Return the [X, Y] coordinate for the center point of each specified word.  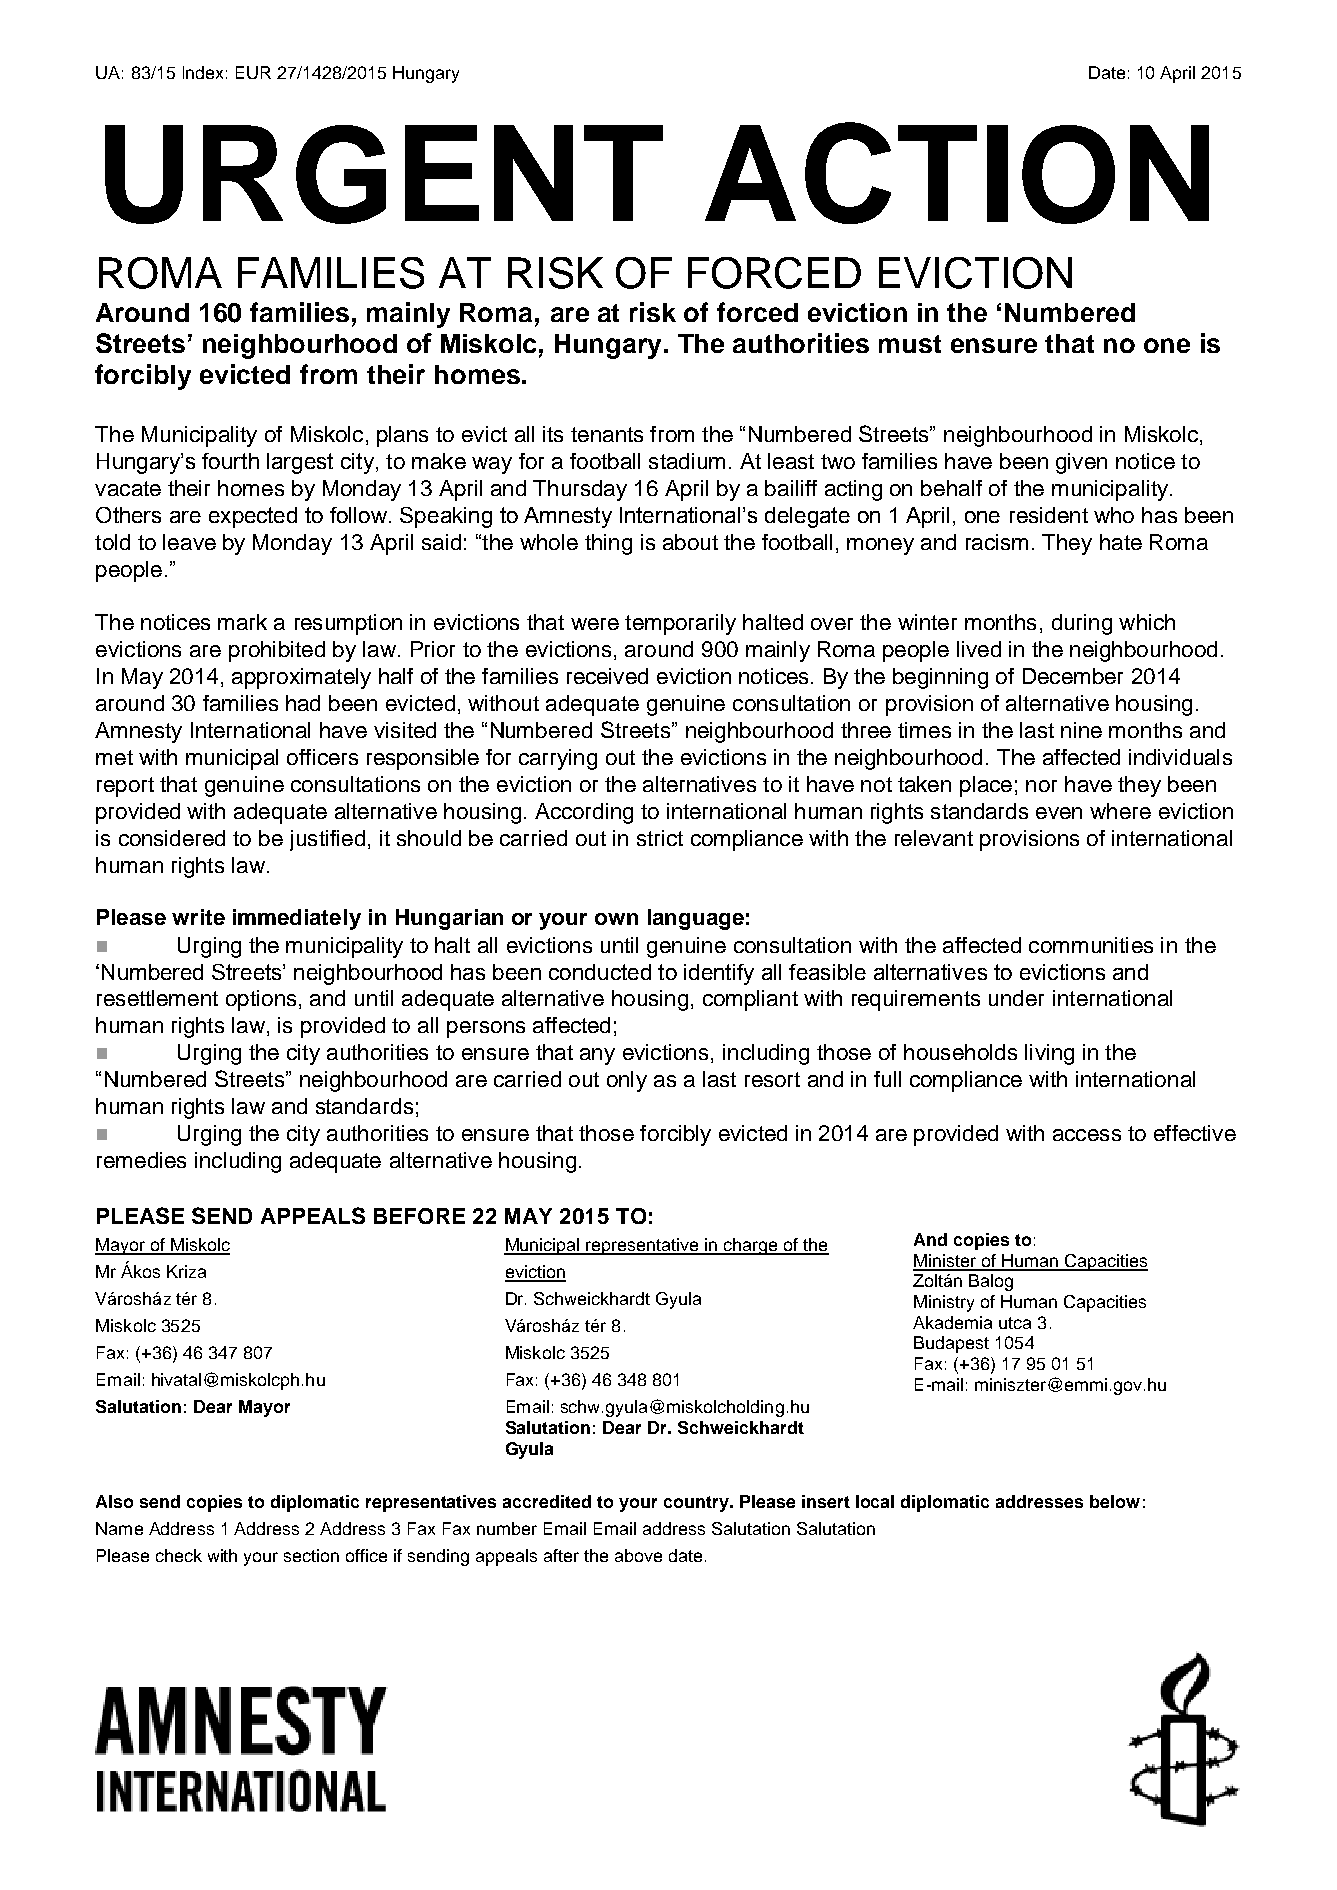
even [1059, 813]
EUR [253, 72]
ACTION [957, 173]
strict [660, 838]
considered [172, 838]
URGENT [384, 174]
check [179, 1555]
